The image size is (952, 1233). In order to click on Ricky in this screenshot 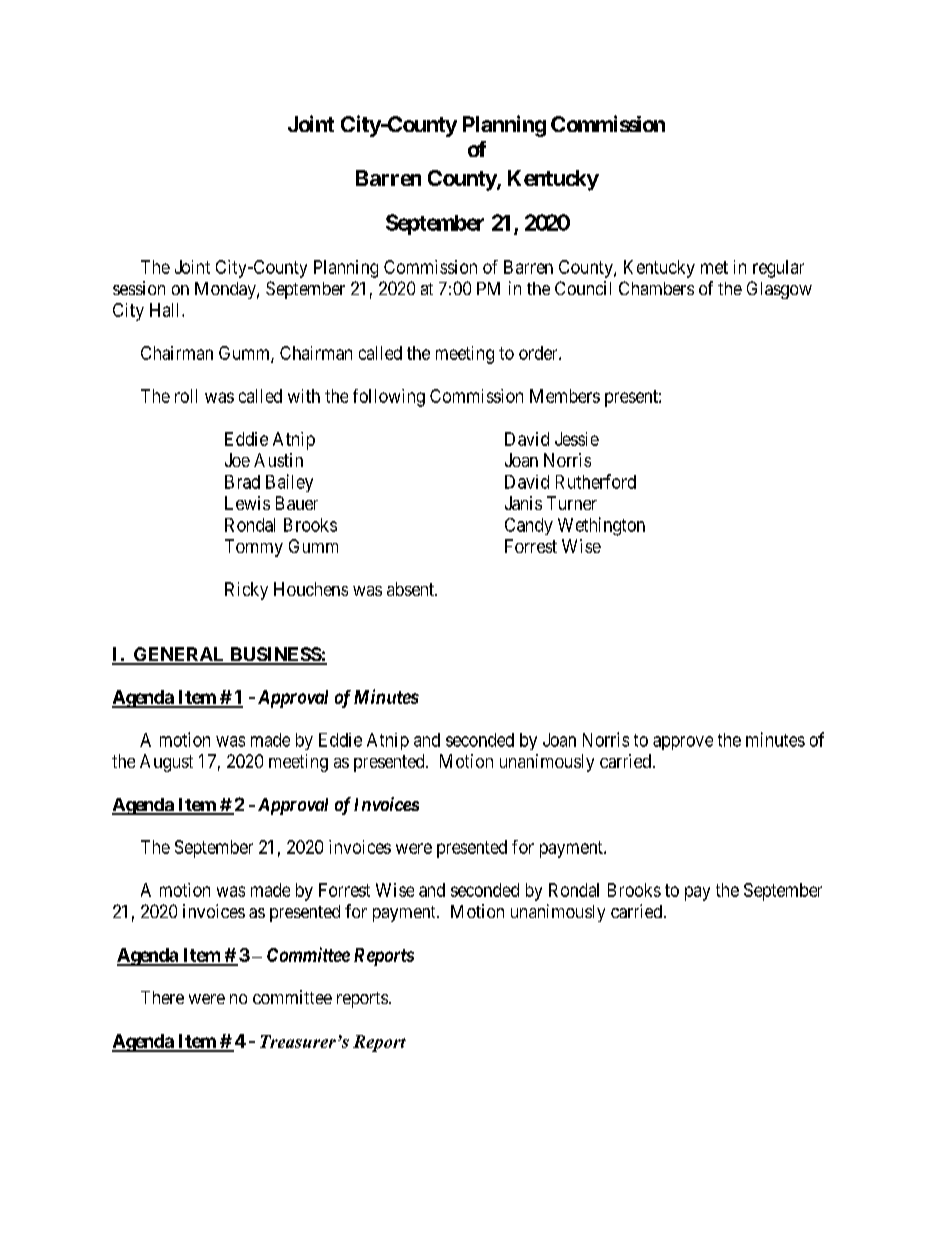, I will do `click(246, 591)`.
